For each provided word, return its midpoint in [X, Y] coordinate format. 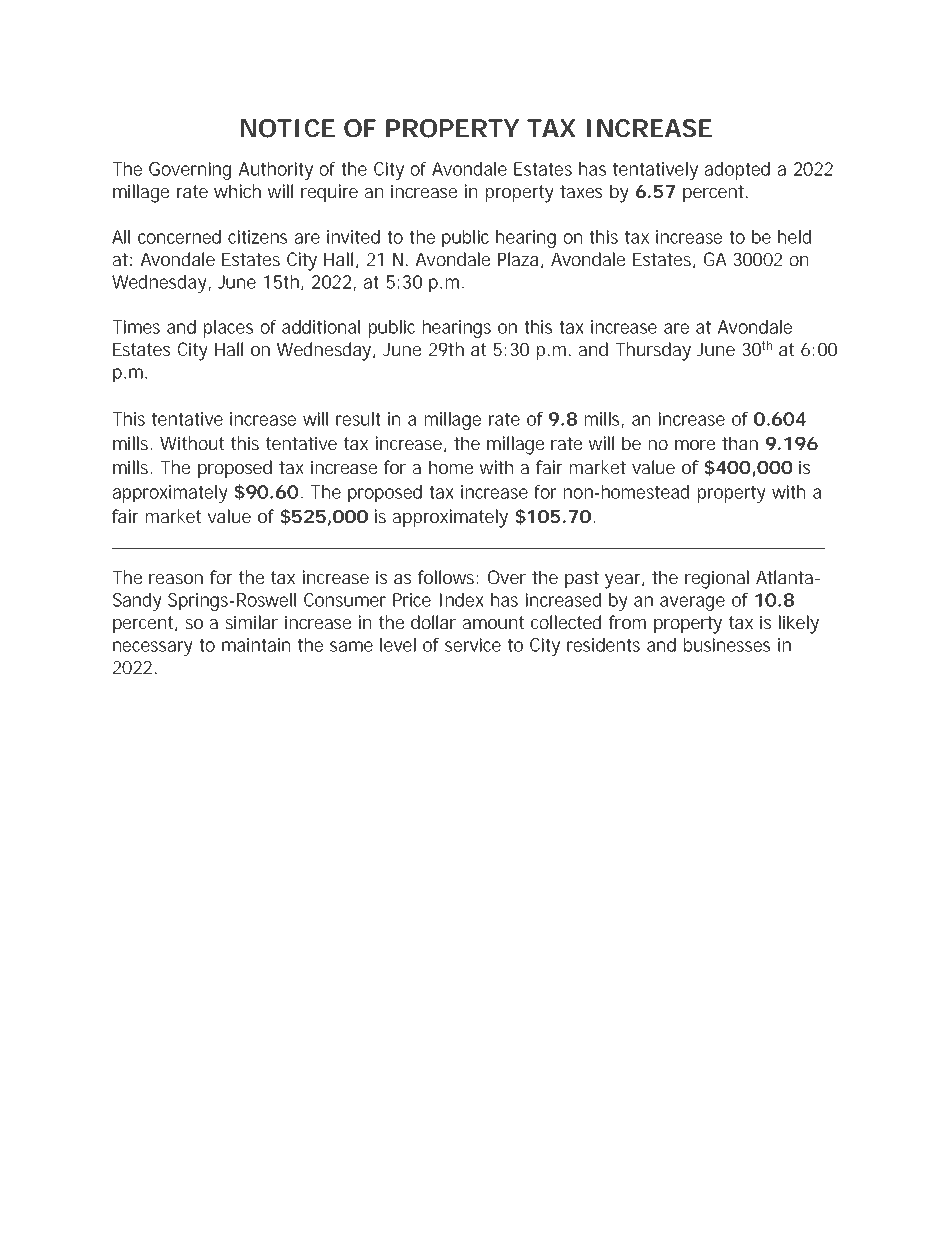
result [358, 419]
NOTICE [288, 128]
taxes [581, 191]
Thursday [653, 351]
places [228, 329]
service [473, 645]
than [740, 443]
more [695, 445]
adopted [737, 171]
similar [251, 622]
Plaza [518, 259]
